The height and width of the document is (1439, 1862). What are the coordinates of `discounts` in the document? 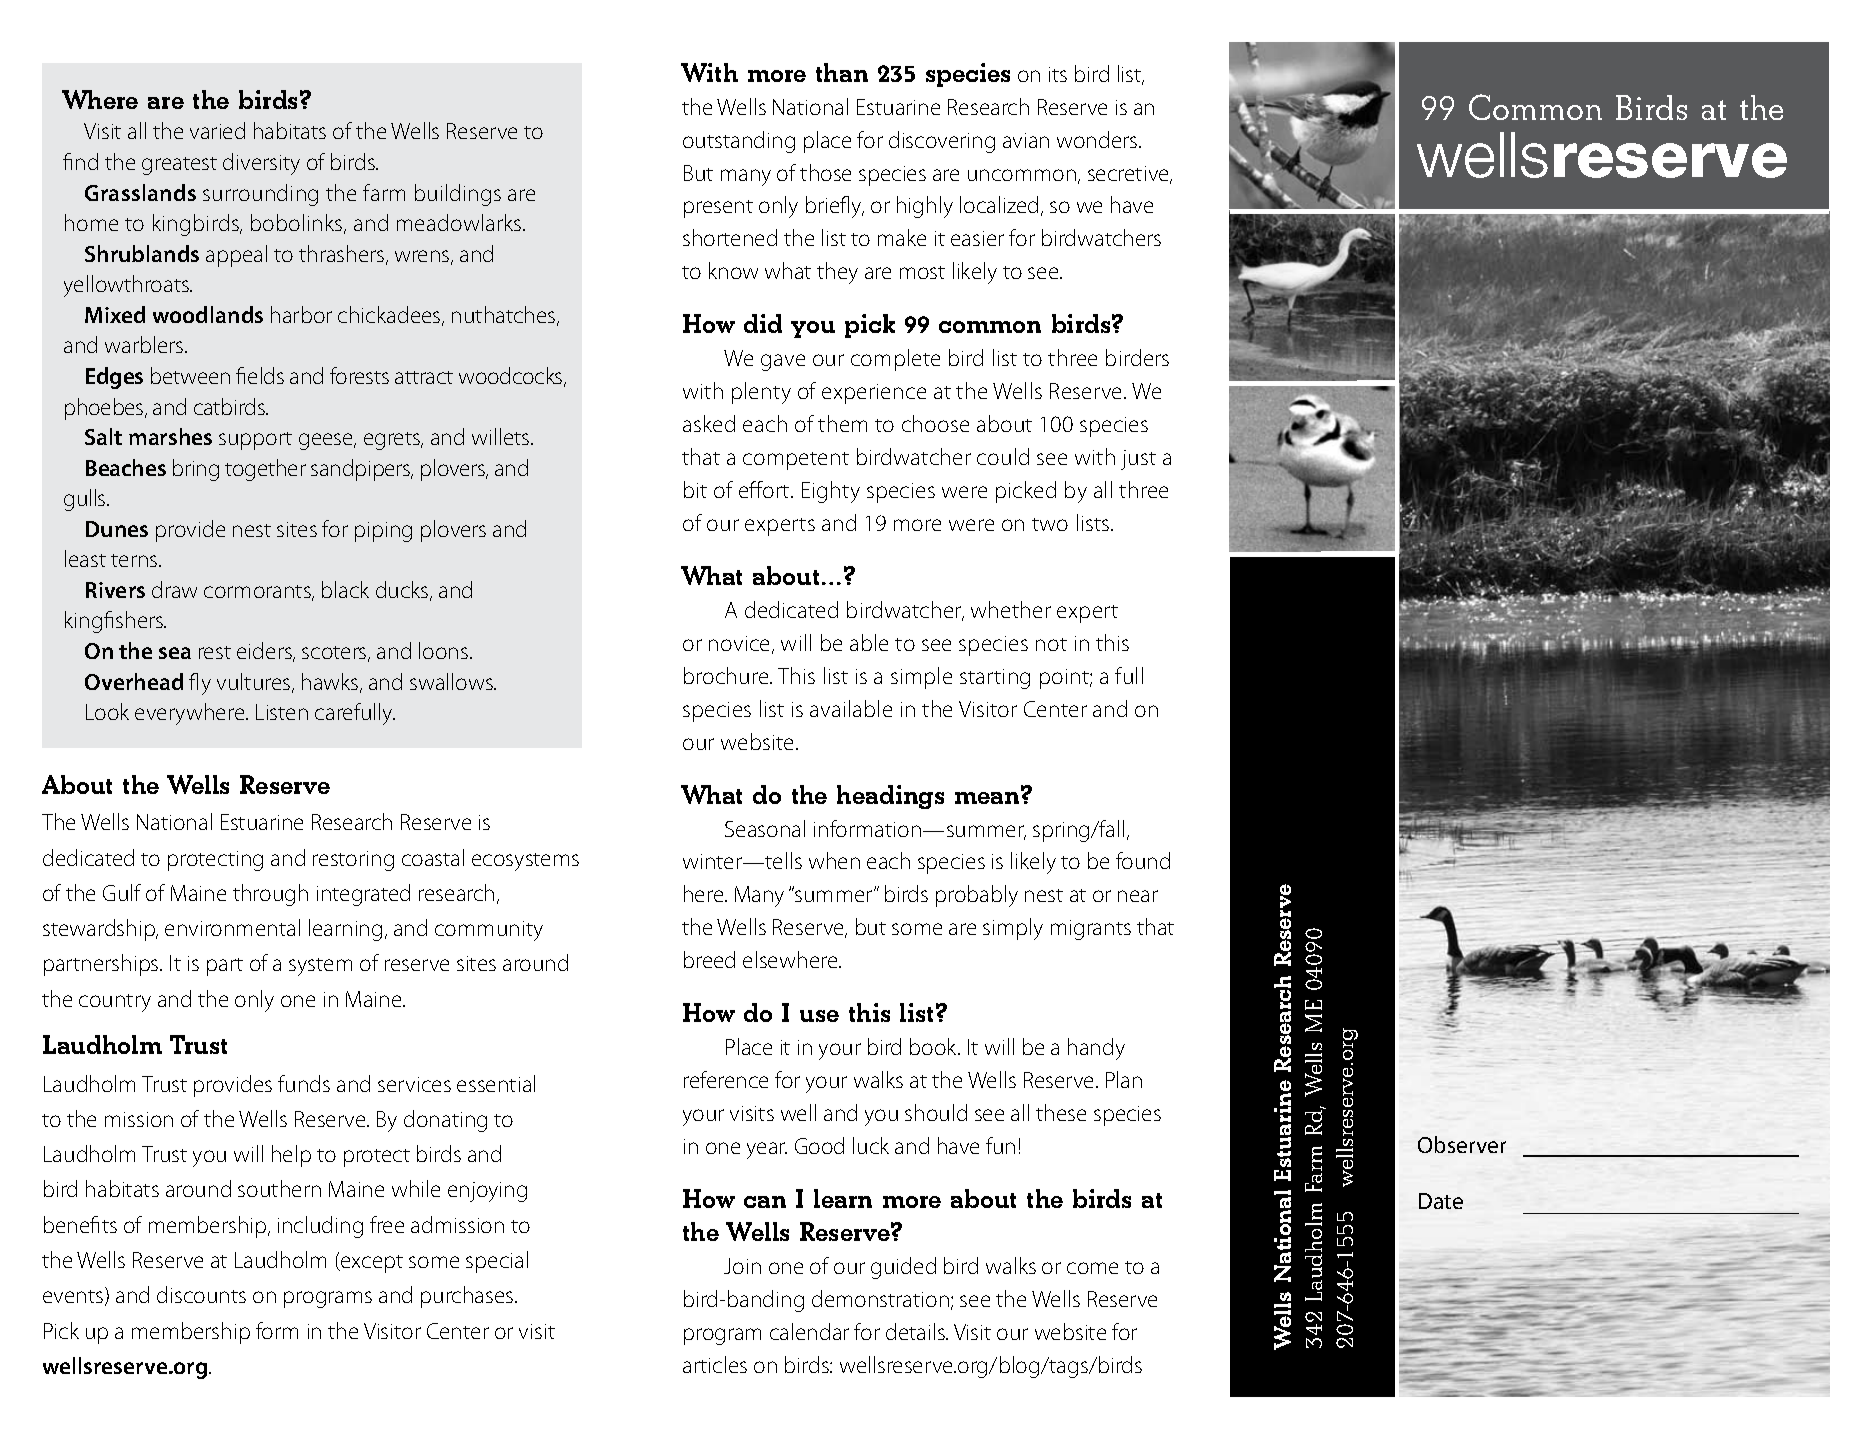 It's located at (201, 1294).
